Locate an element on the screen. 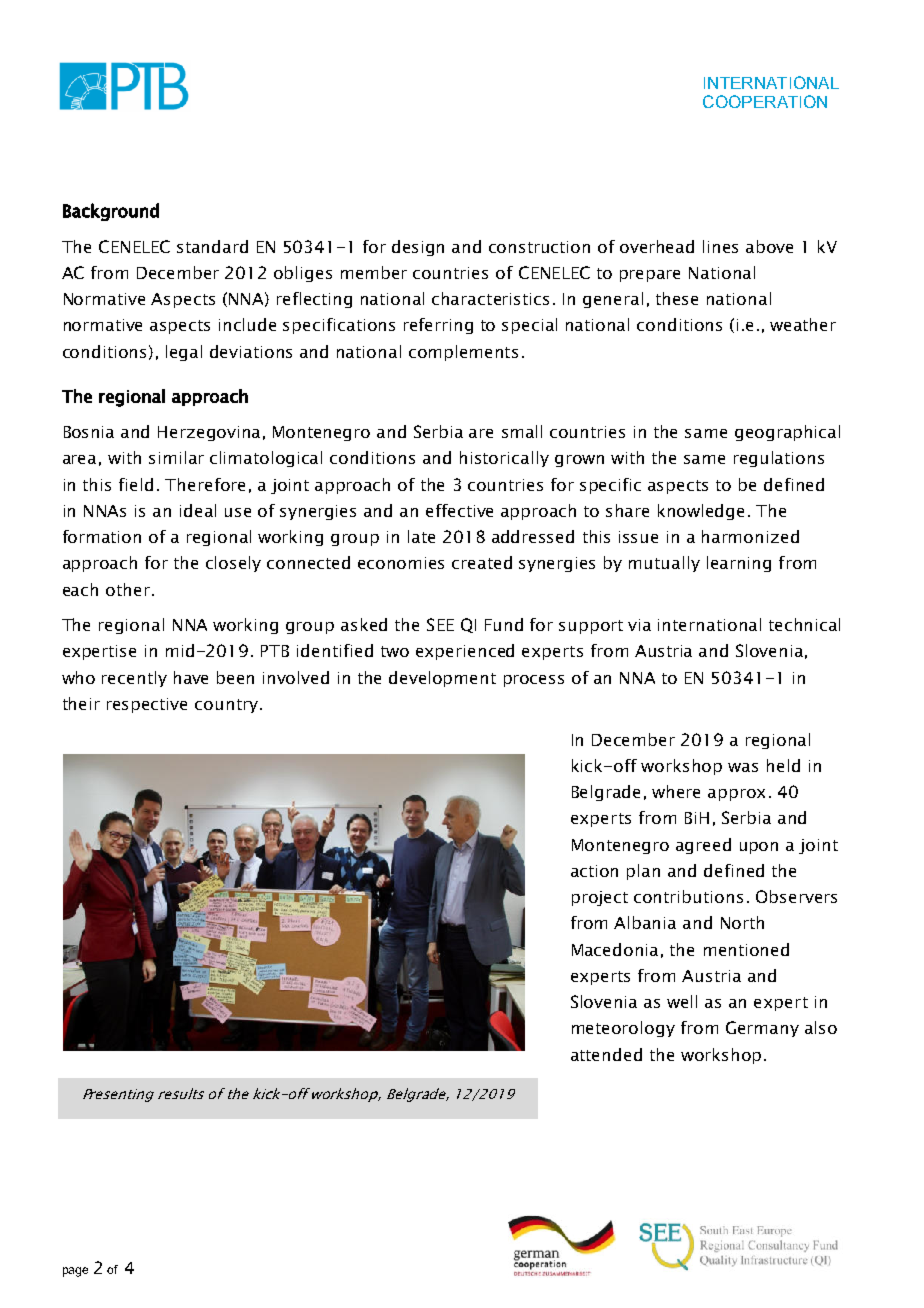 The image size is (924, 1308). Germany is located at coordinates (762, 1029).
